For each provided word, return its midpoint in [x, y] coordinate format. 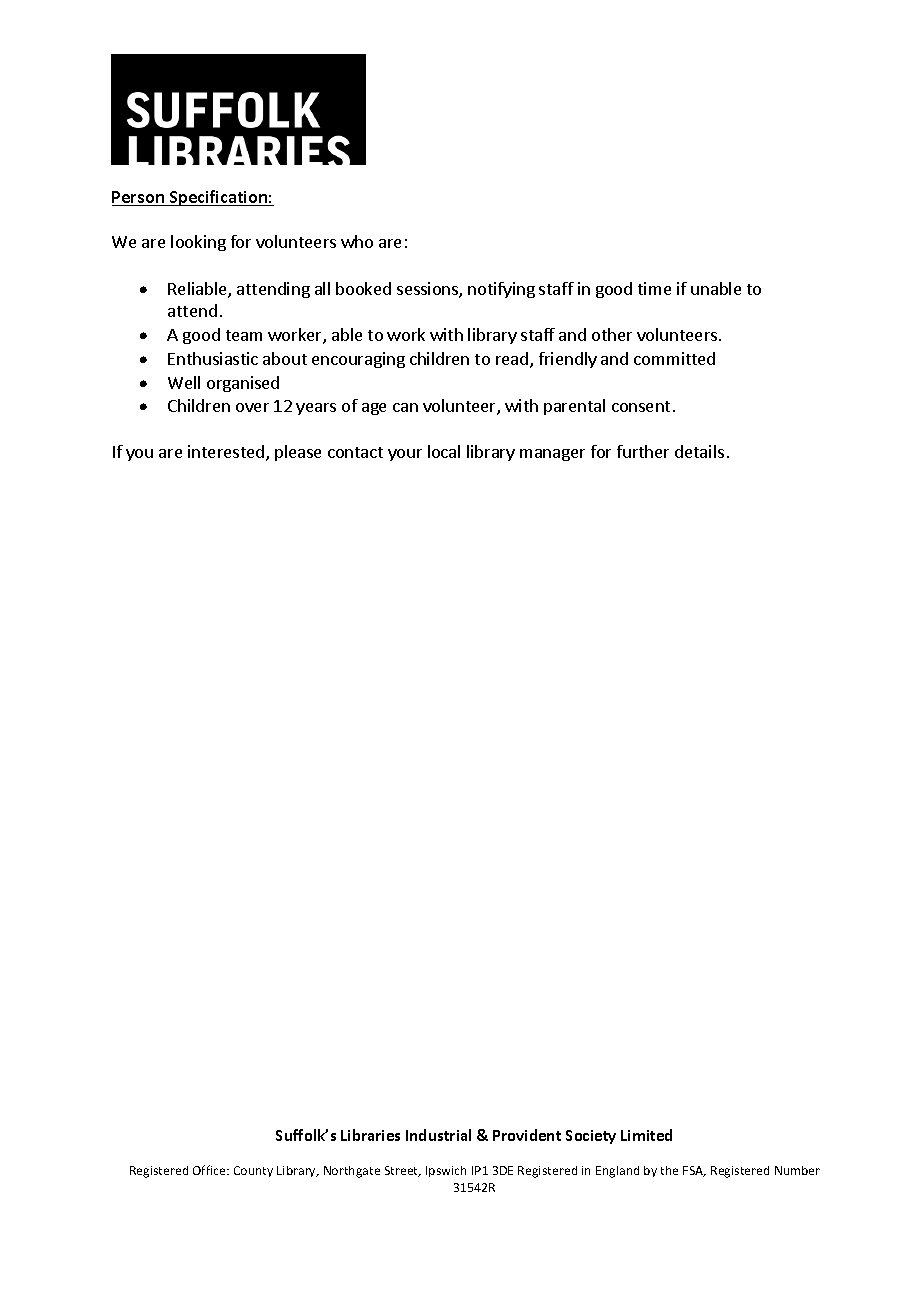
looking [198, 243]
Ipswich [446, 1171]
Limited [646, 1135]
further [643, 451]
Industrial [438, 1135]
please [298, 453]
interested [226, 451]
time [654, 288]
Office [210, 1170]
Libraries [370, 1135]
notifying [501, 290]
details [699, 451]
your [405, 455]
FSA [694, 1171]
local [444, 451]
